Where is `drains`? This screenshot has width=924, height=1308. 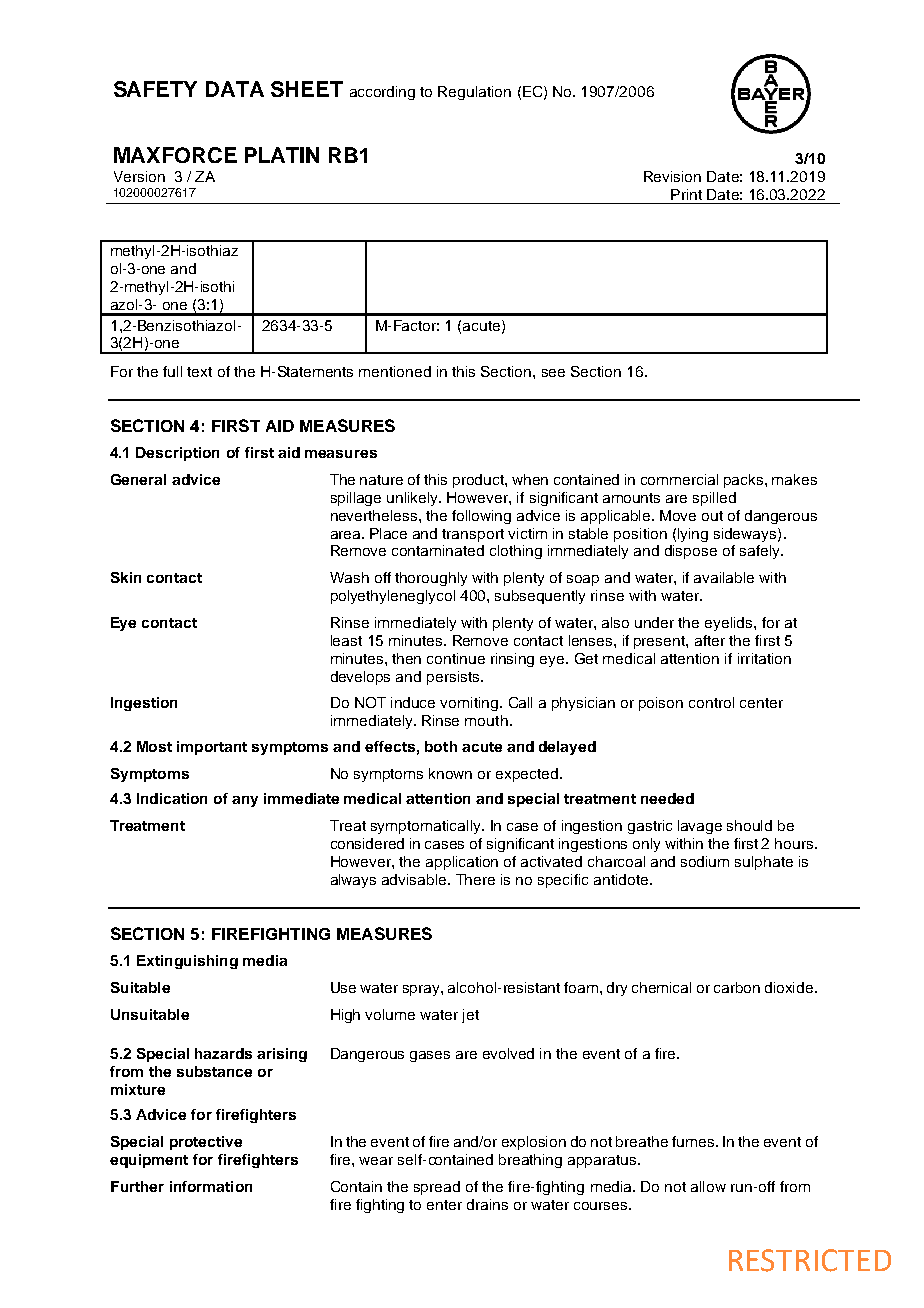 drains is located at coordinates (487, 1204).
